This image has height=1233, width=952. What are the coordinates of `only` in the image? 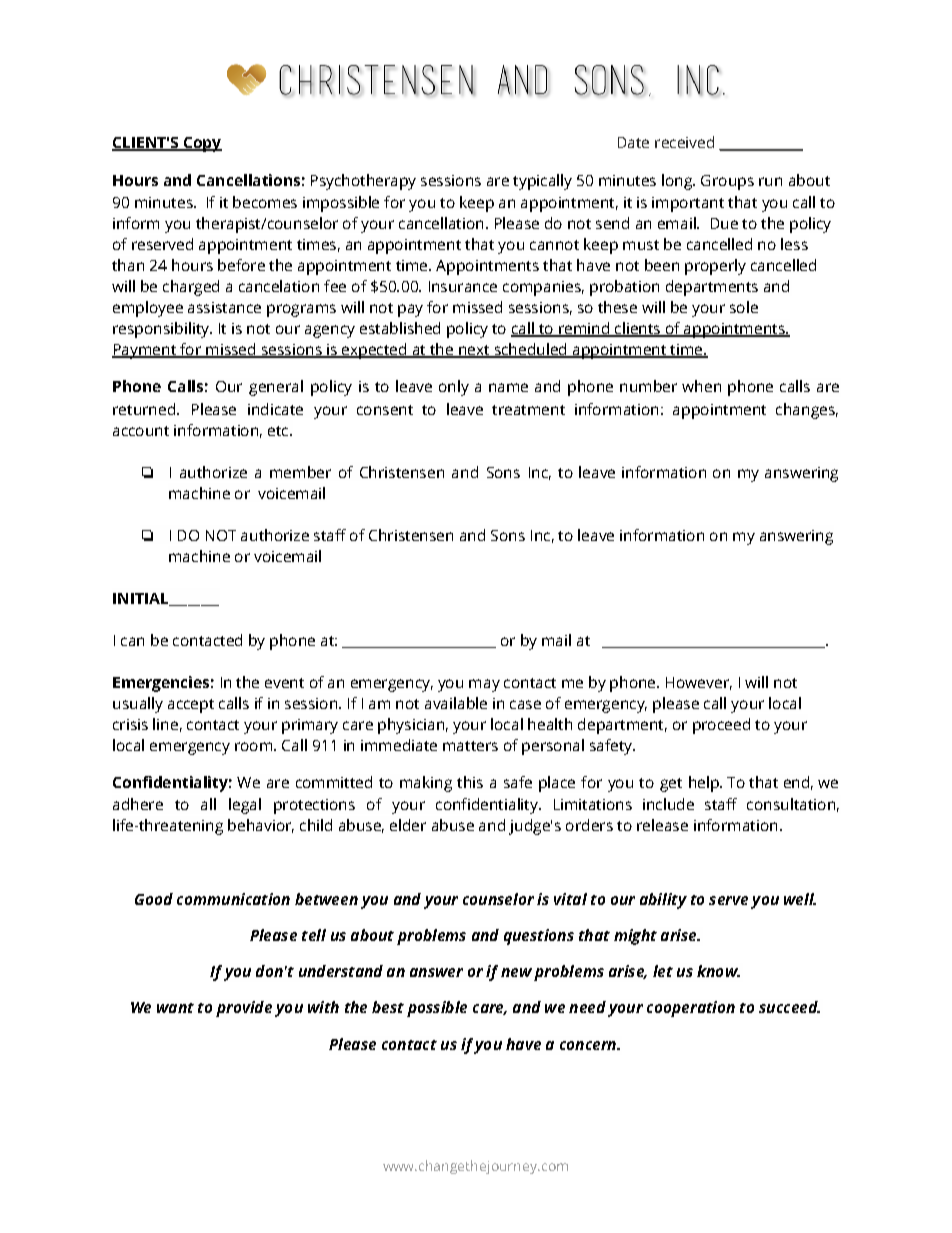 It's located at (454, 388).
